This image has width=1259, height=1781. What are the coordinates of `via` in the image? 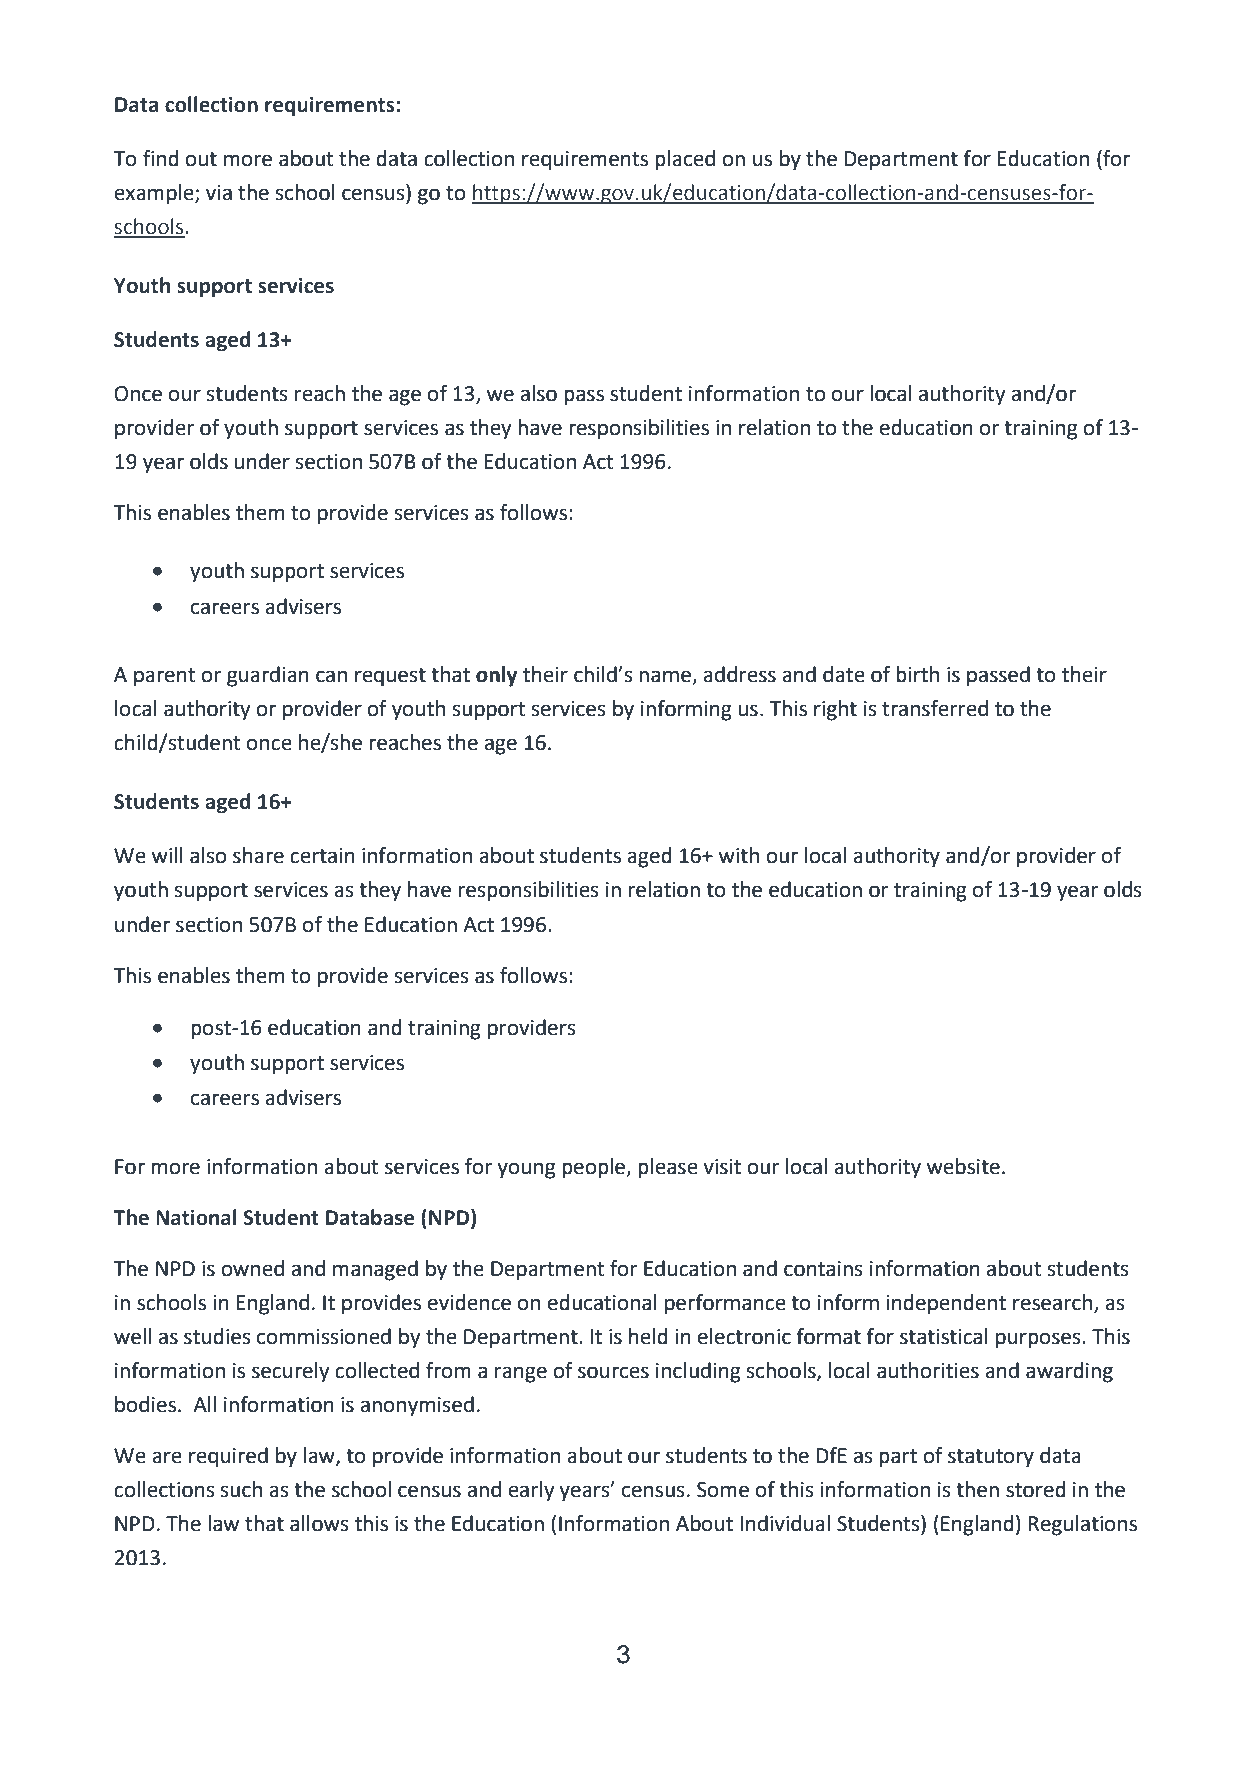 It's located at (219, 193).
